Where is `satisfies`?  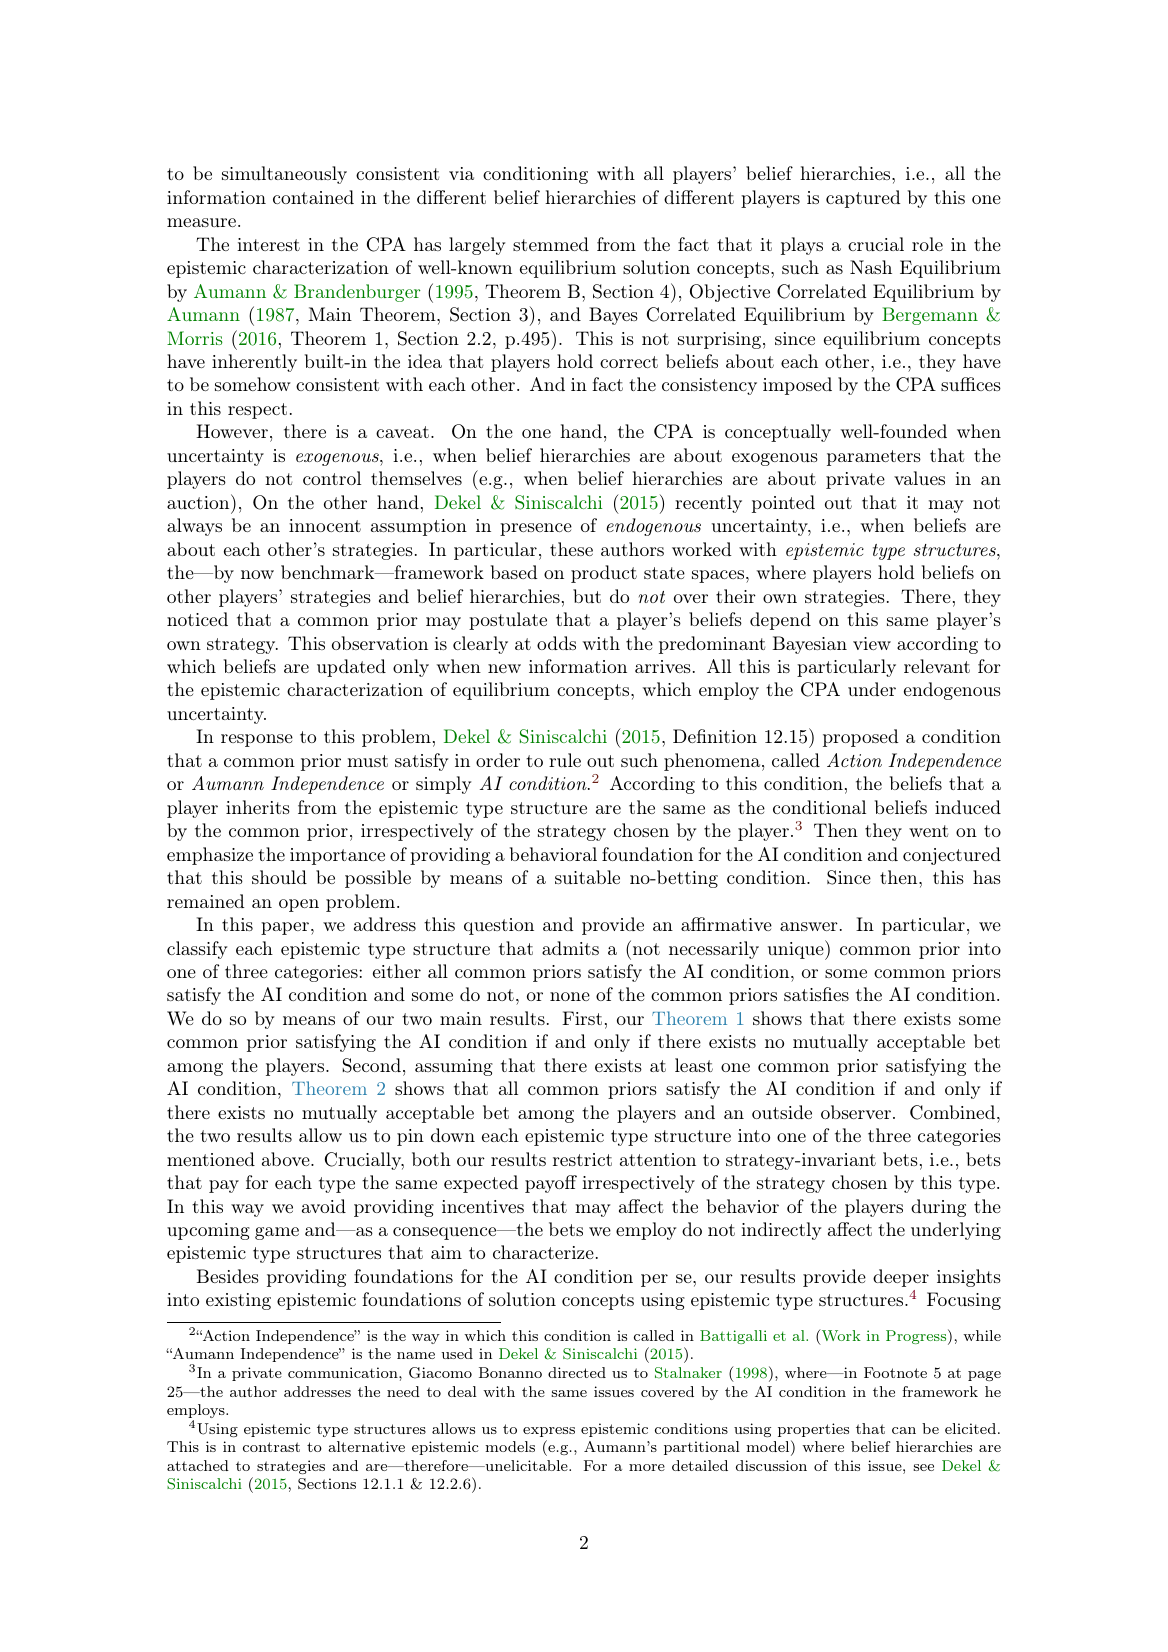
satisfies is located at coordinates (816, 994).
